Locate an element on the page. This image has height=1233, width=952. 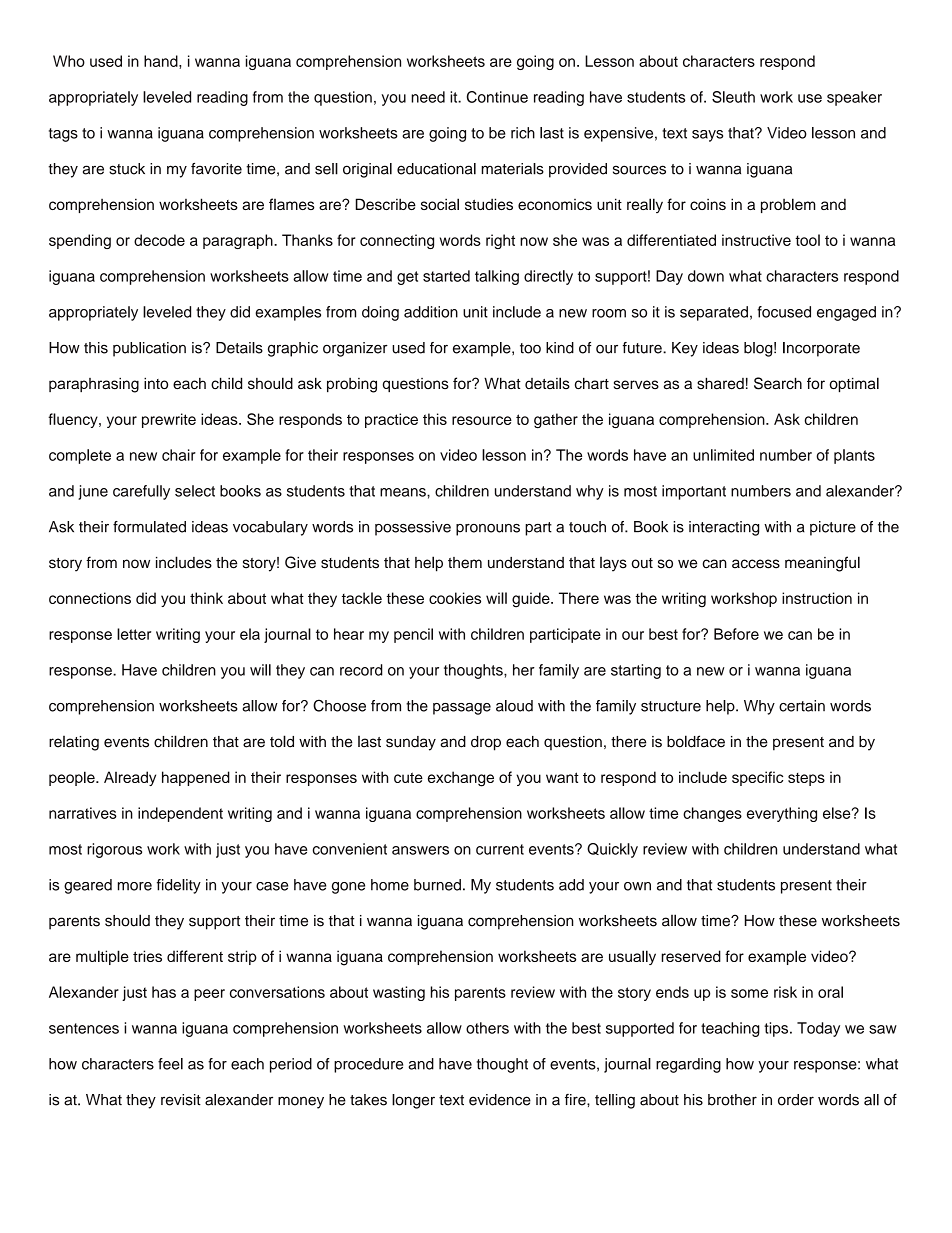
Who is located at coordinates (69, 61).
